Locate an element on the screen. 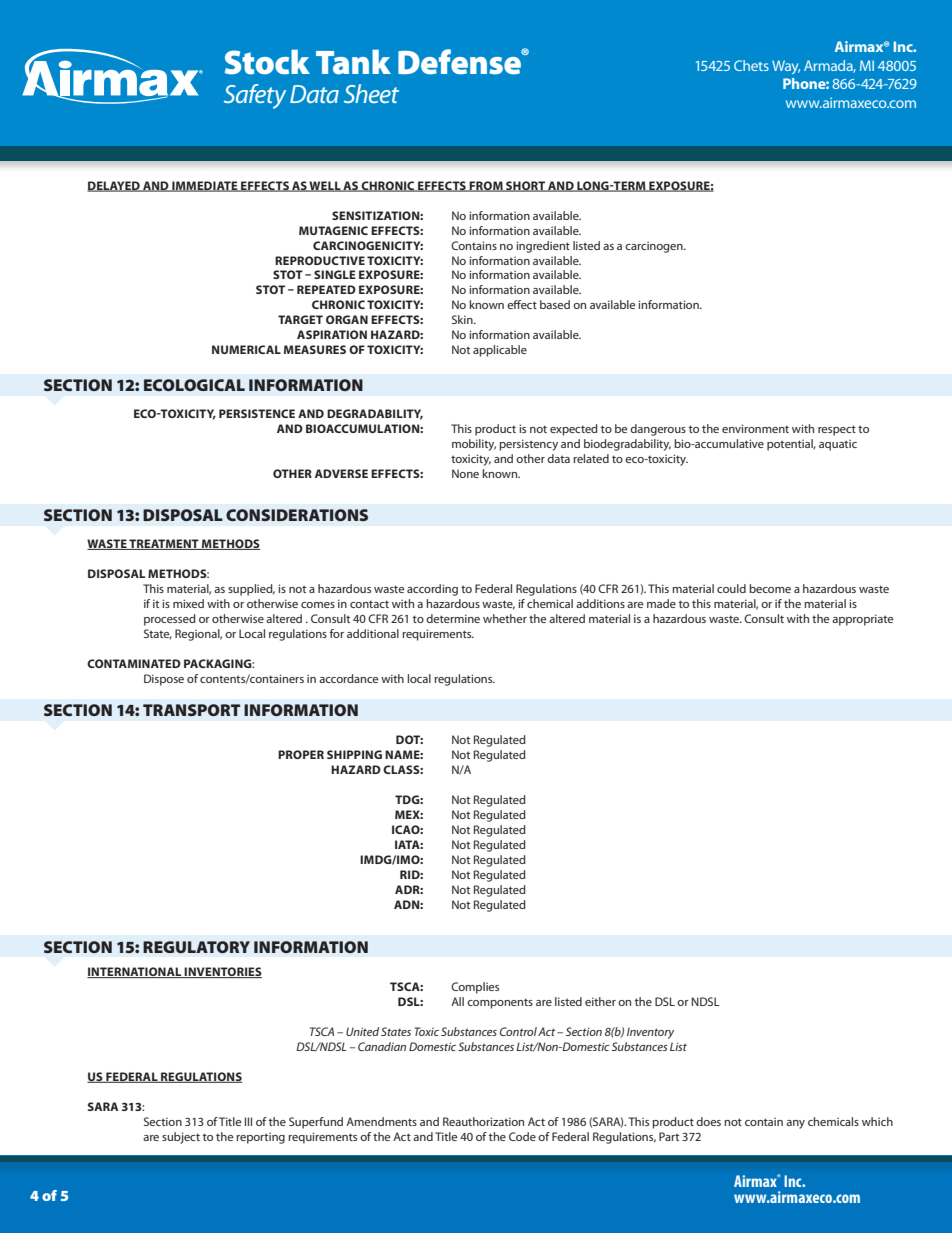  appropriate is located at coordinates (862, 620).
